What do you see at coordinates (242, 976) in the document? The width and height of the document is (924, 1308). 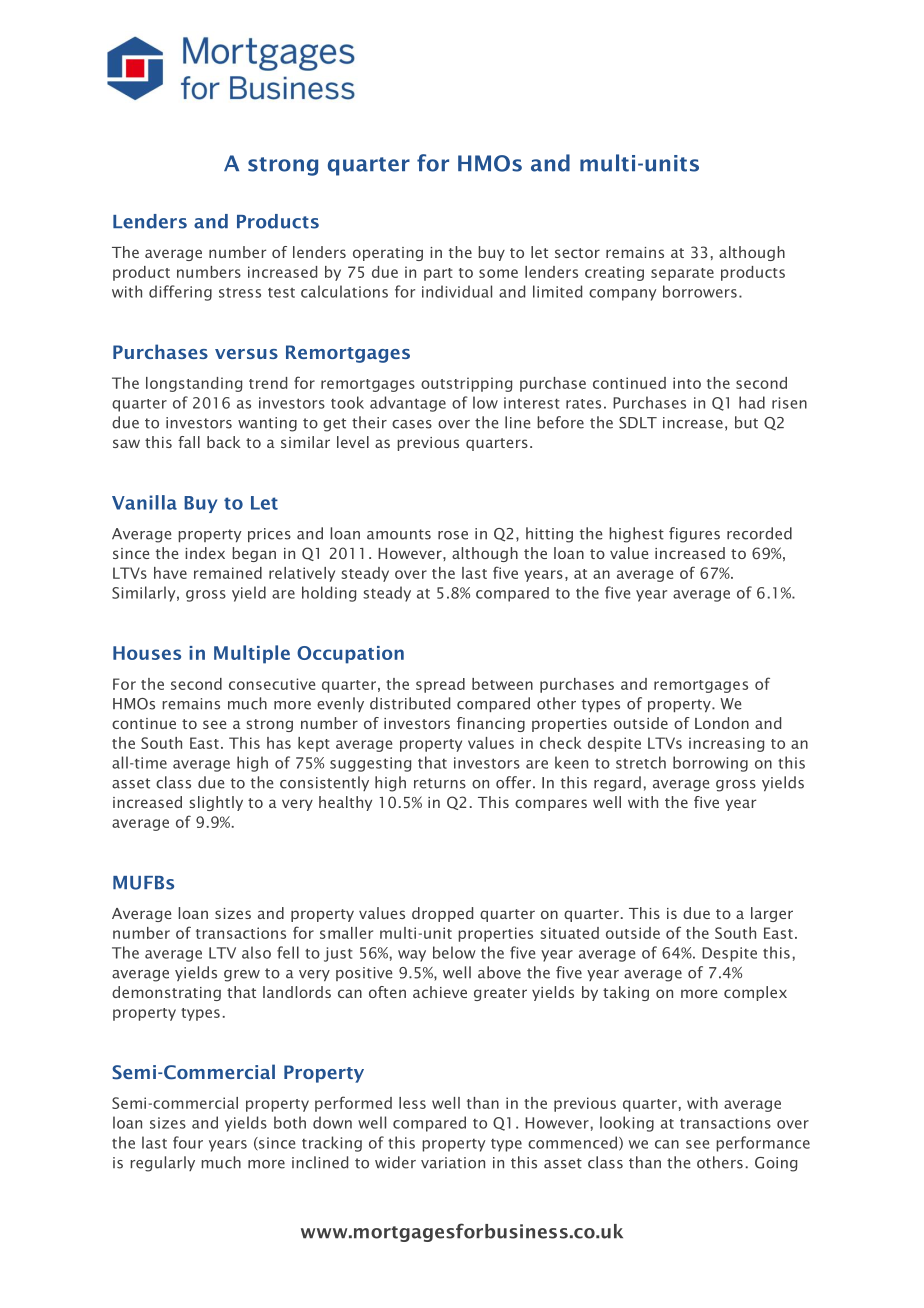 I see `grew` at bounding box center [242, 976].
